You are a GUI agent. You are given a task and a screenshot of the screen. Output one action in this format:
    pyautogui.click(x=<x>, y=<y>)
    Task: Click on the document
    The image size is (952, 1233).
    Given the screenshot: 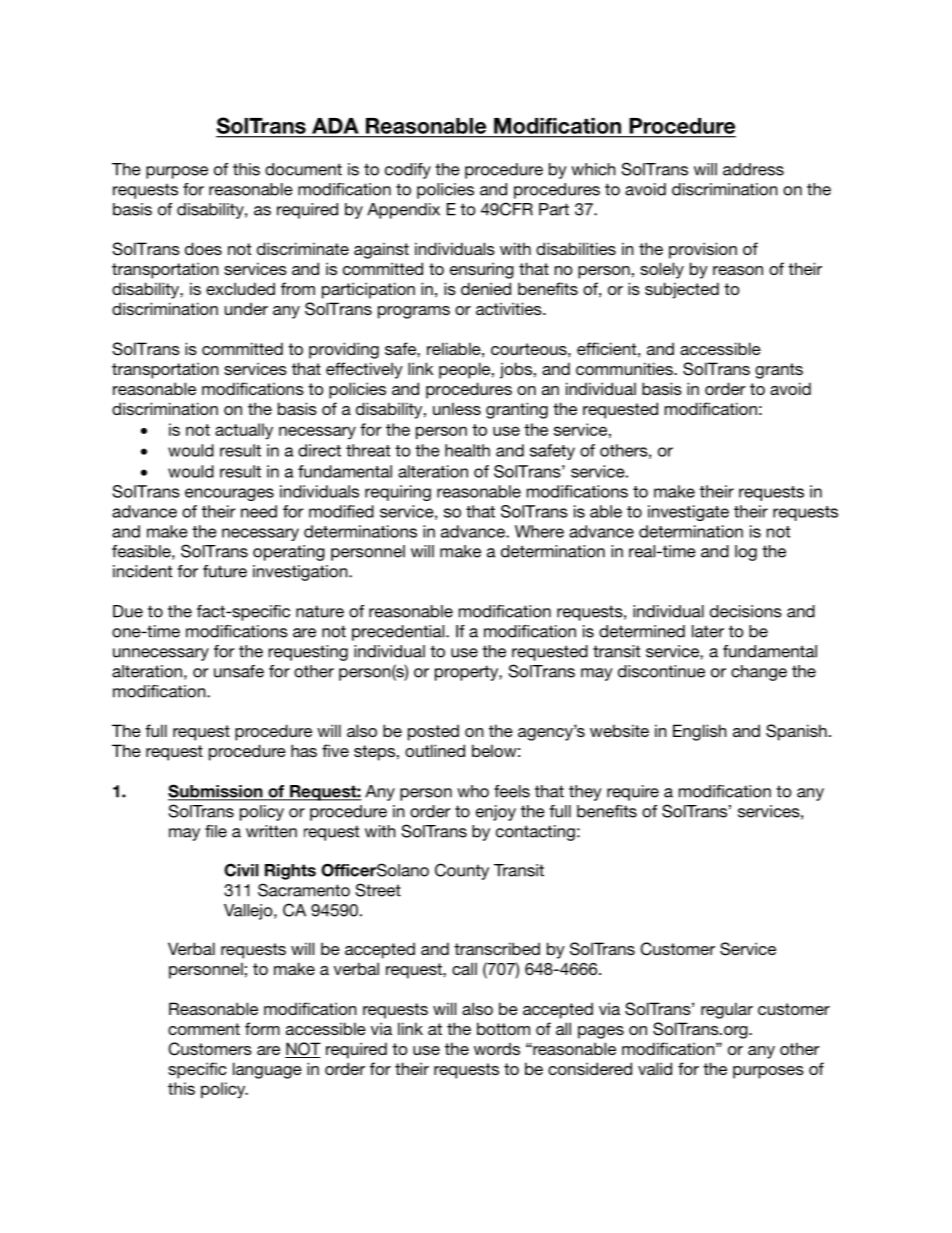 What is the action you would take?
    pyautogui.click(x=303, y=169)
